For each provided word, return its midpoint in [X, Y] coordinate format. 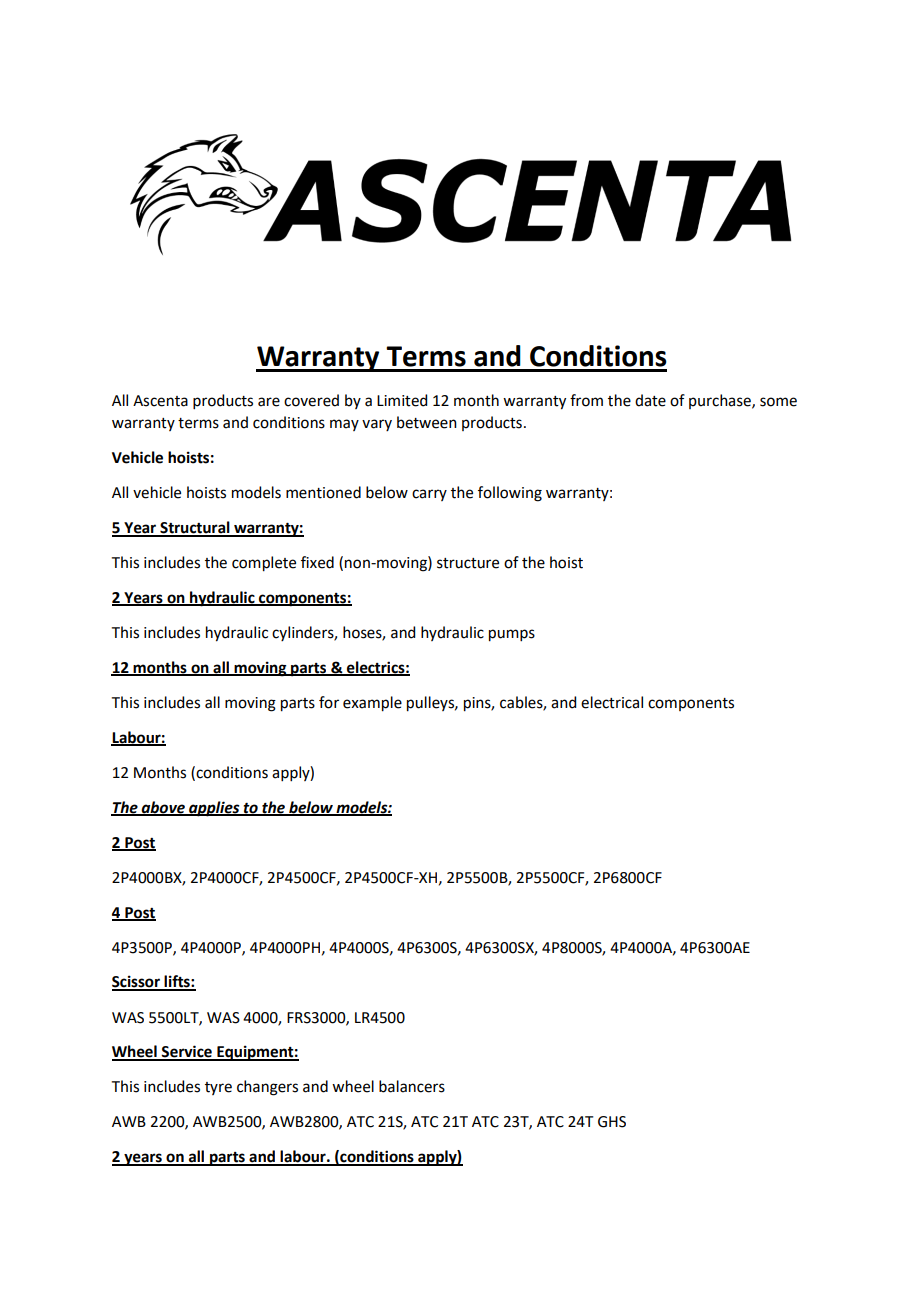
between [427, 422]
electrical [612, 702]
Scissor [137, 982]
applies [214, 809]
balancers [412, 1086]
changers [267, 1088]
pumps [512, 635]
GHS [612, 1122]
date [650, 400]
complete [264, 564]
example [372, 704]
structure [468, 563]
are [269, 402]
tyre [218, 1088]
